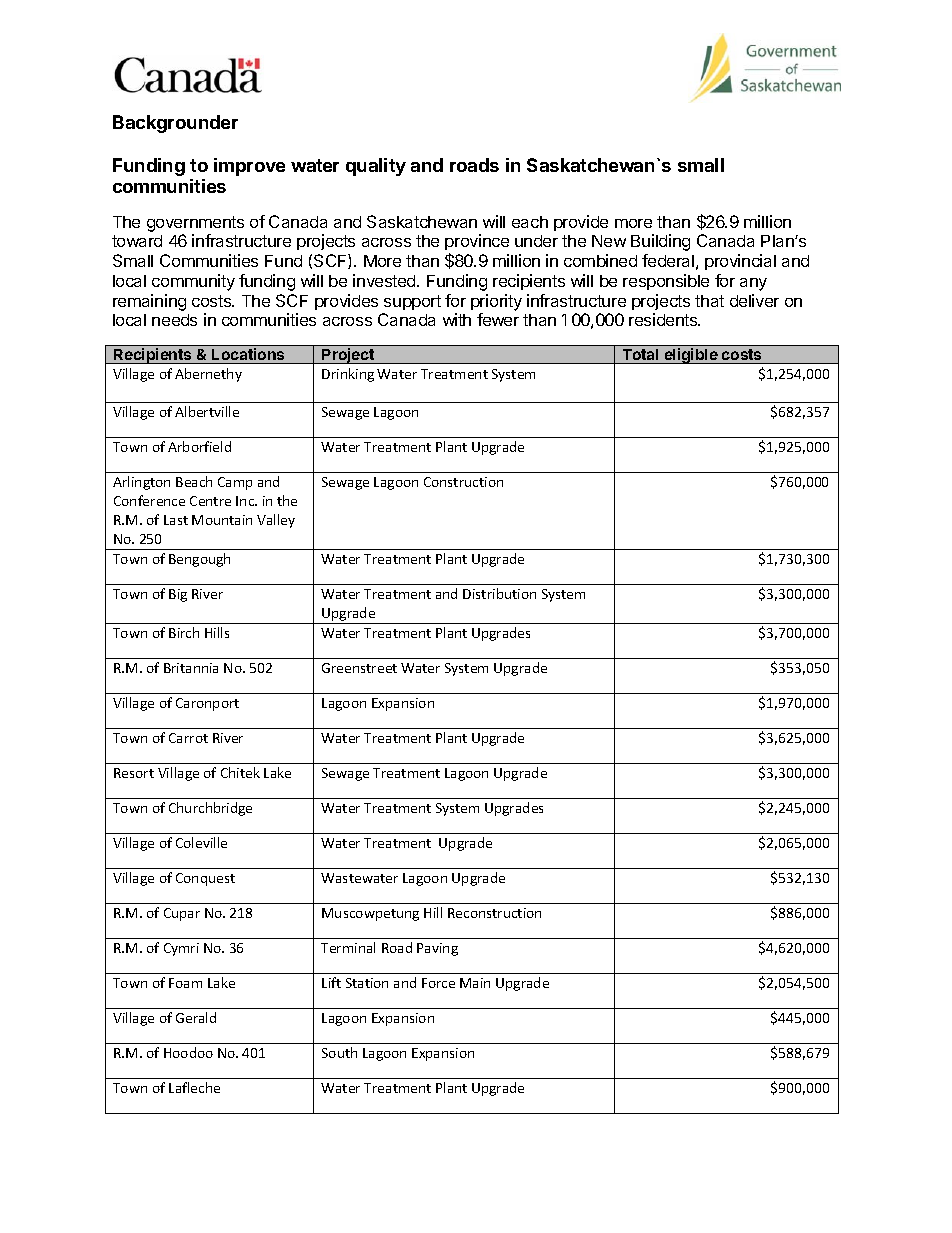 This image has height=1233, width=952. I want to click on Building, so click(660, 242).
